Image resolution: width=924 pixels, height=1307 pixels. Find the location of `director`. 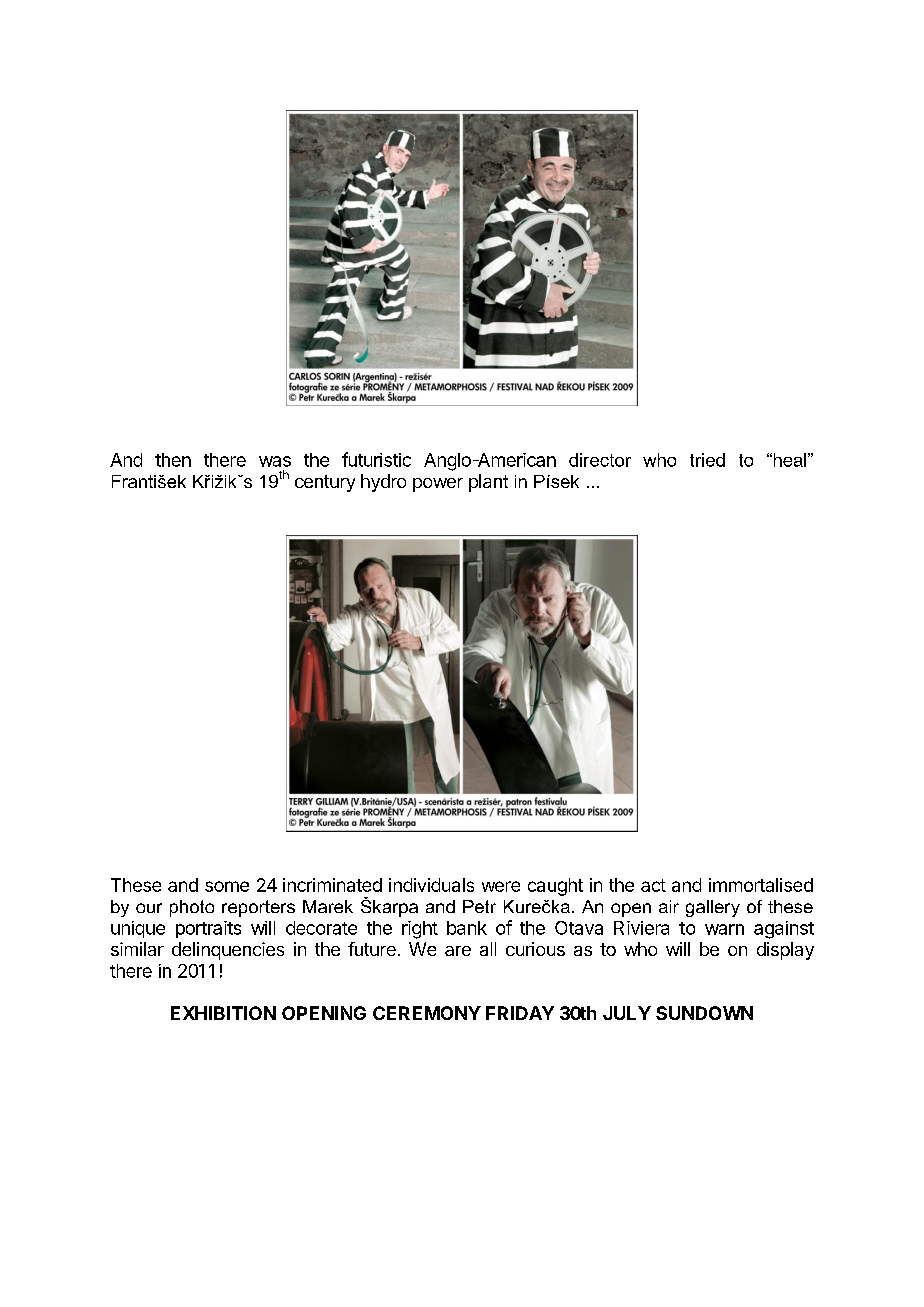

director is located at coordinates (600, 460).
